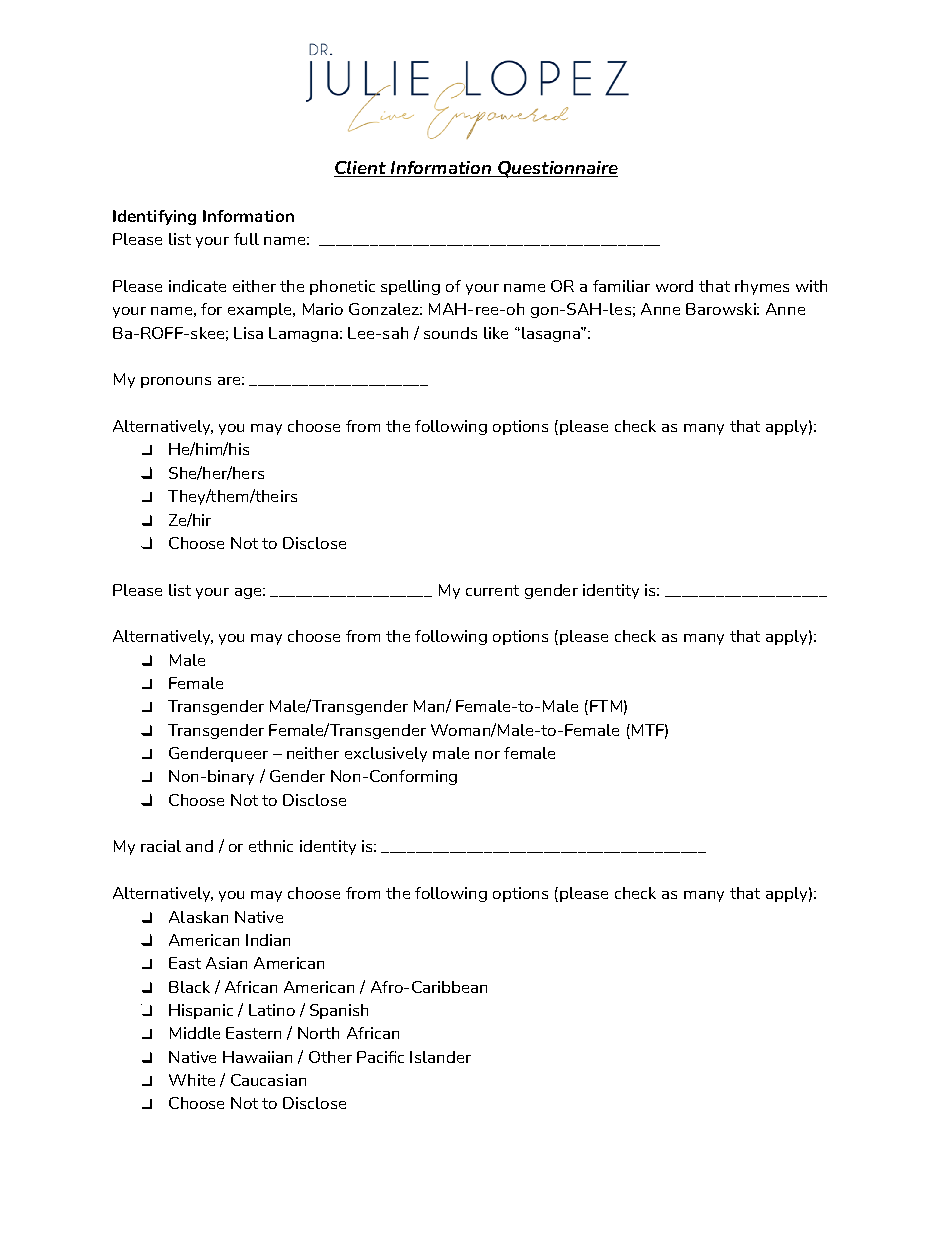 Image resolution: width=952 pixels, height=1233 pixels. I want to click on FTM, so click(606, 706).
